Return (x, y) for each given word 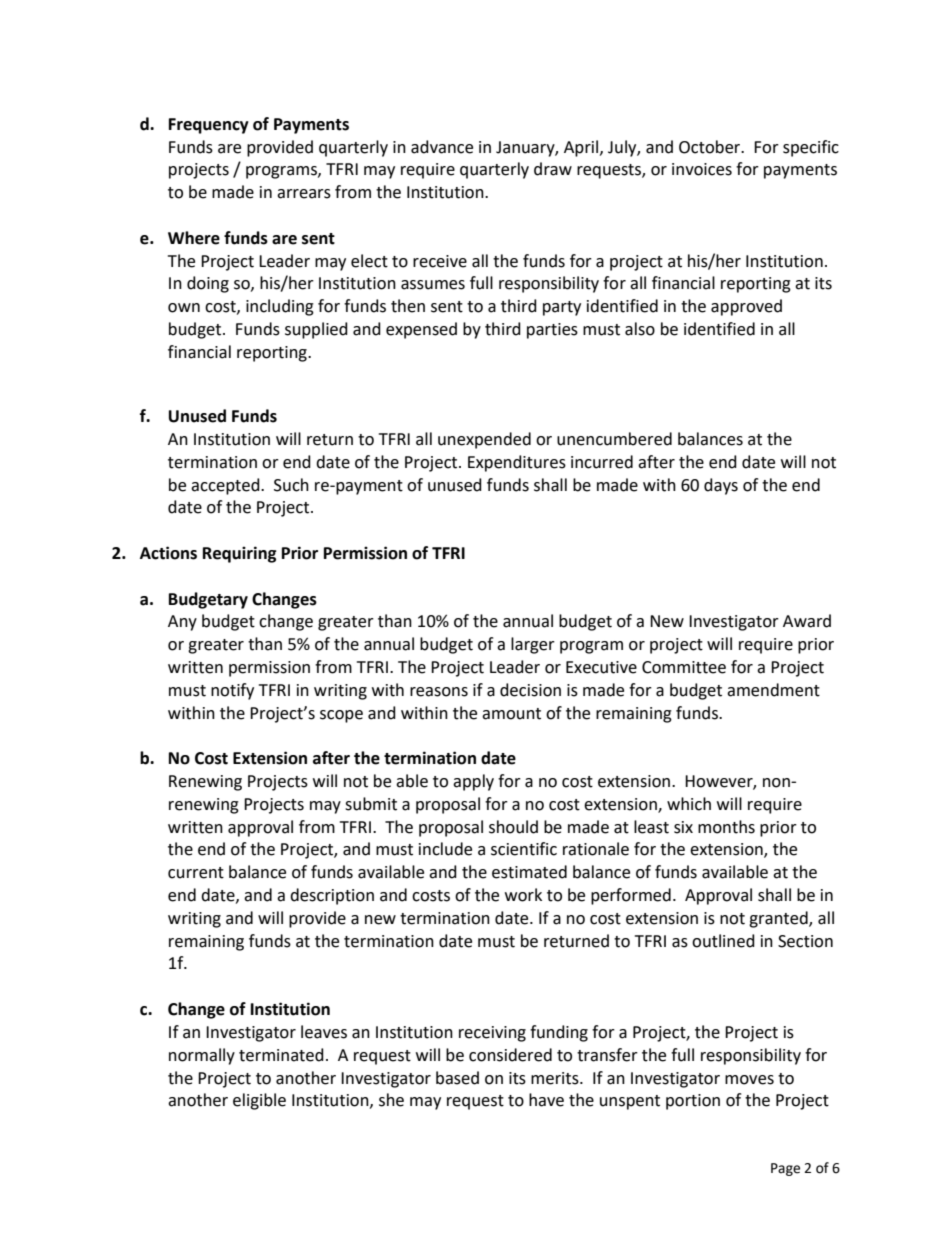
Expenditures (517, 463)
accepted (226, 486)
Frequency (209, 126)
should (513, 827)
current (196, 873)
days (721, 486)
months (726, 827)
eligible (259, 1101)
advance (442, 147)
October (711, 147)
